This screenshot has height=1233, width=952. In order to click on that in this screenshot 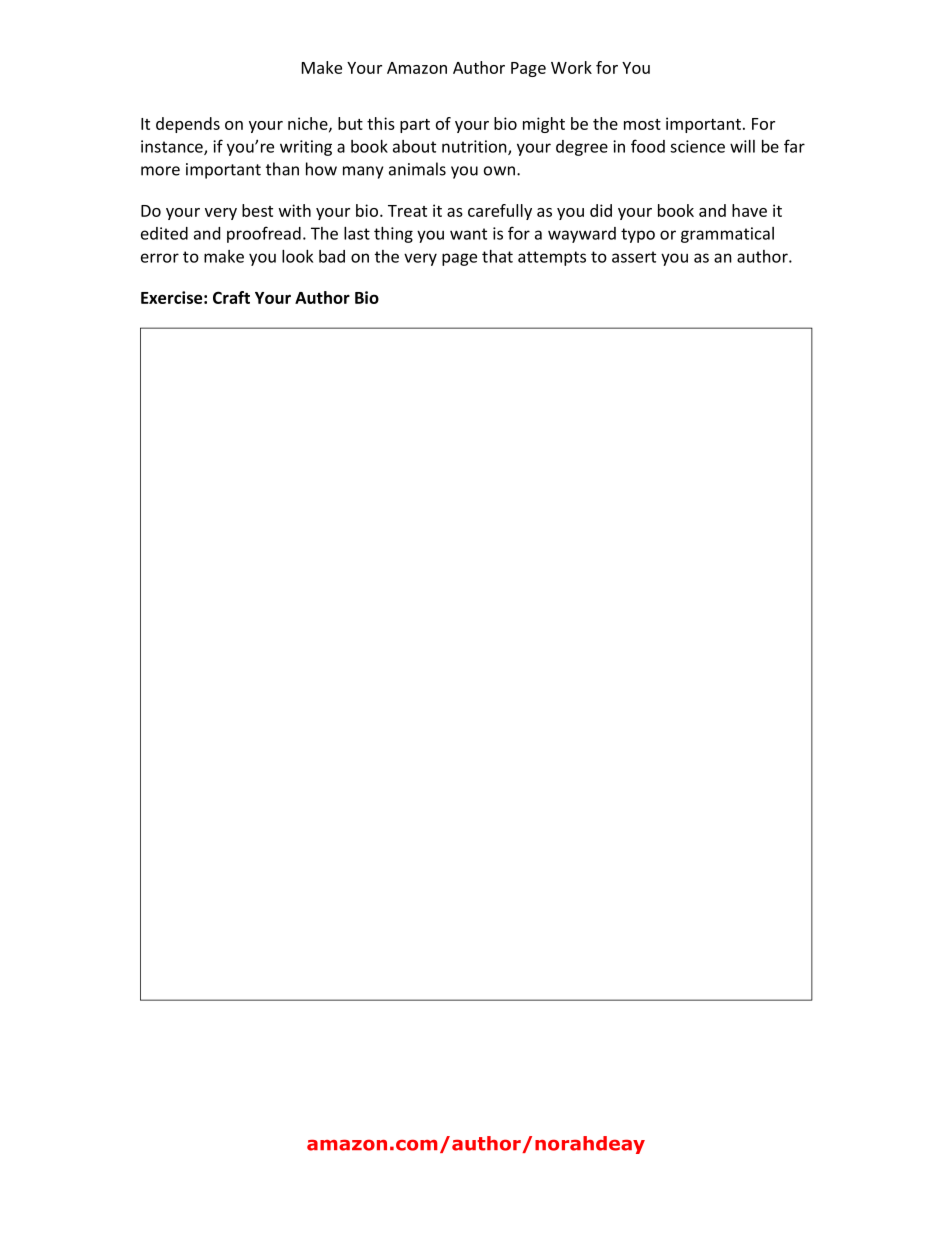, I will do `click(497, 256)`.
